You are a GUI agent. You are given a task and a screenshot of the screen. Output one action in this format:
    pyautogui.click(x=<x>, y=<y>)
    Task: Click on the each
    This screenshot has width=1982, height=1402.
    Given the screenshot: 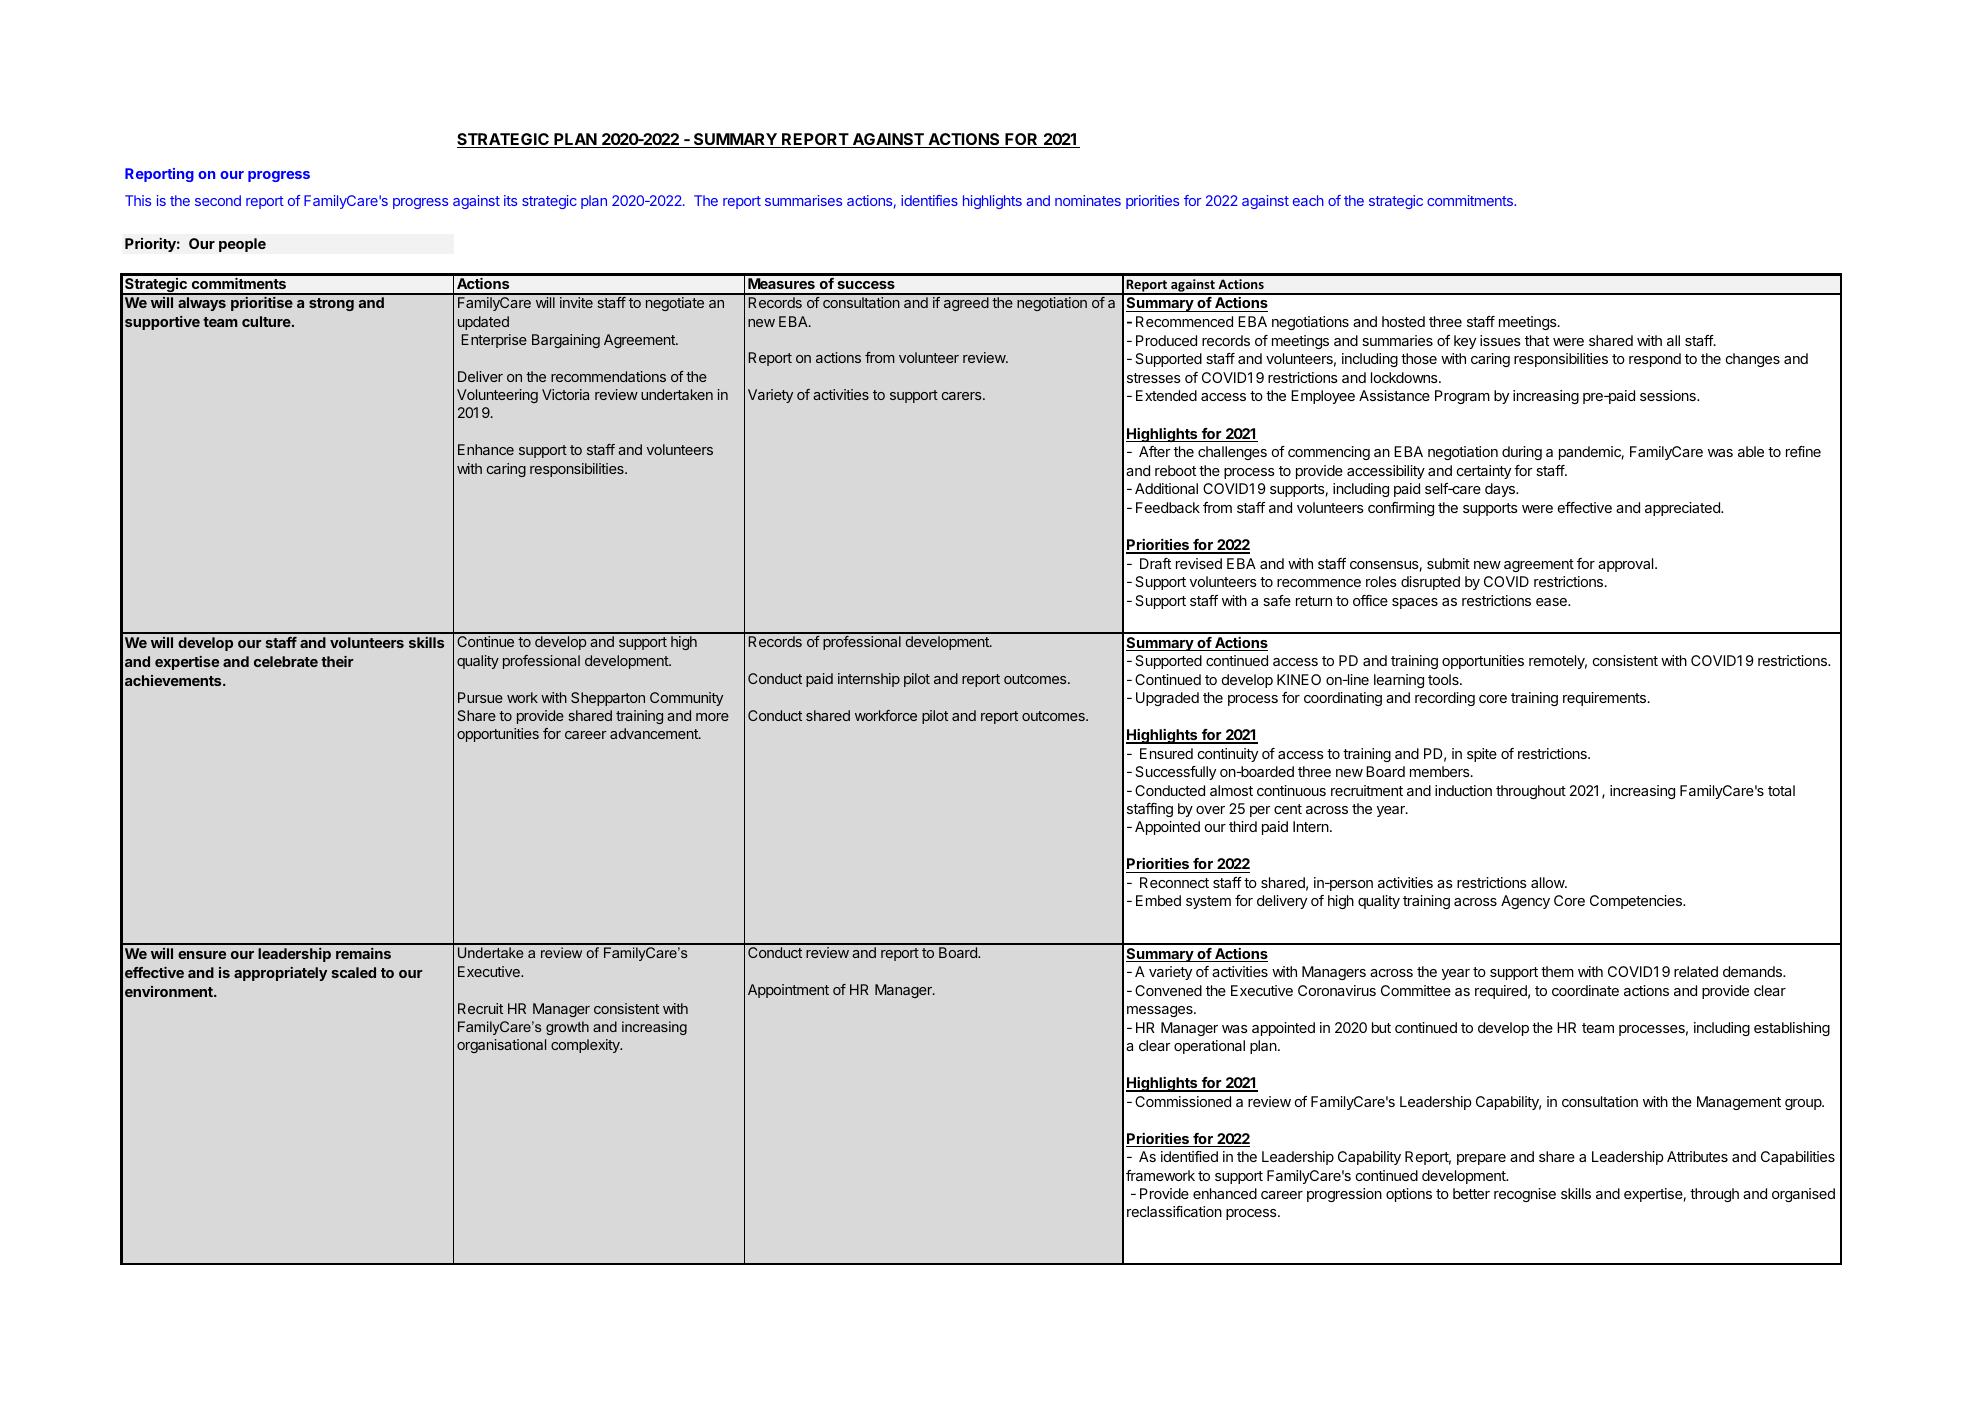 What is the action you would take?
    pyautogui.click(x=1308, y=200)
